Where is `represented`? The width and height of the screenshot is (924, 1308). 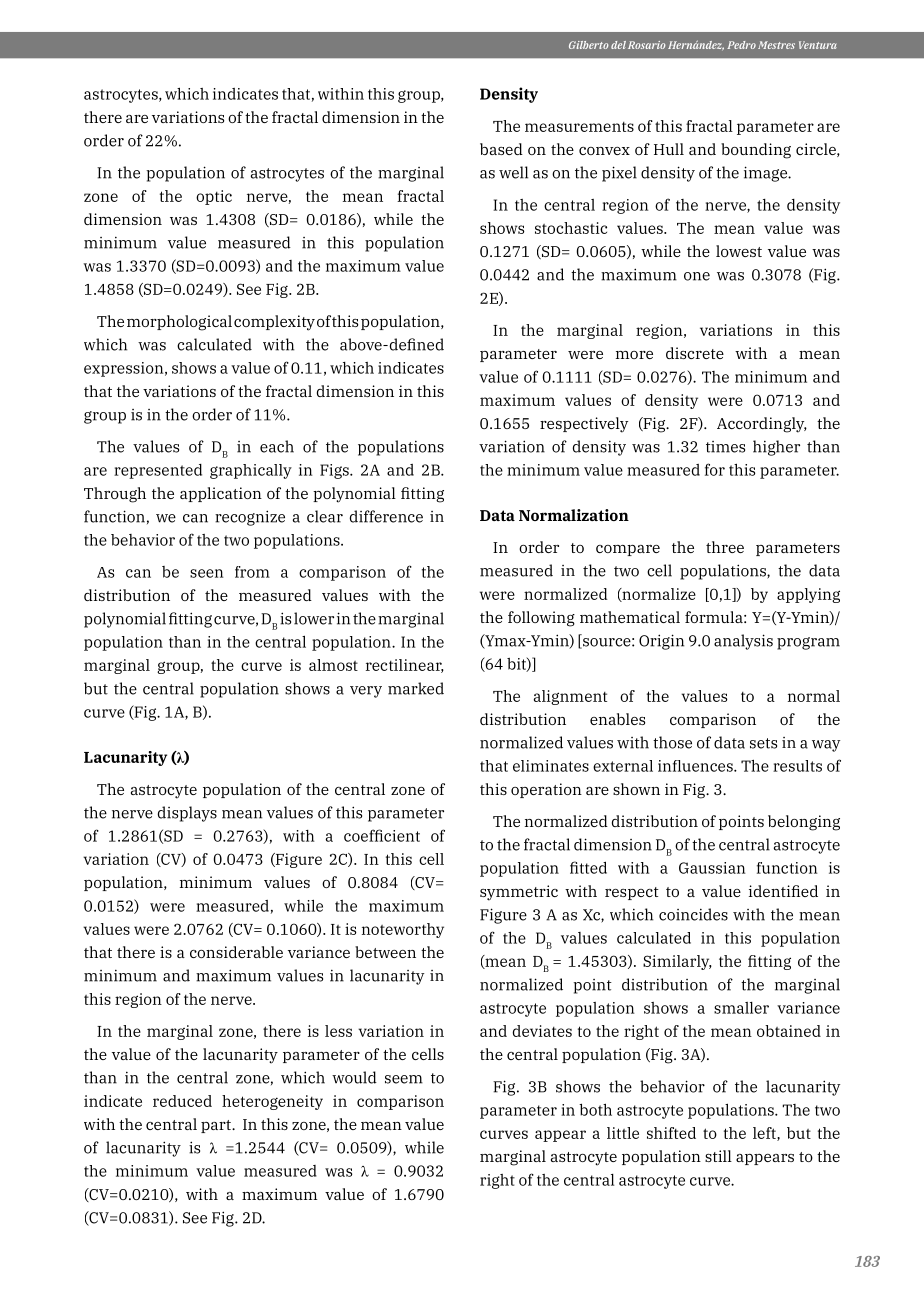
represented is located at coordinates (158, 471).
